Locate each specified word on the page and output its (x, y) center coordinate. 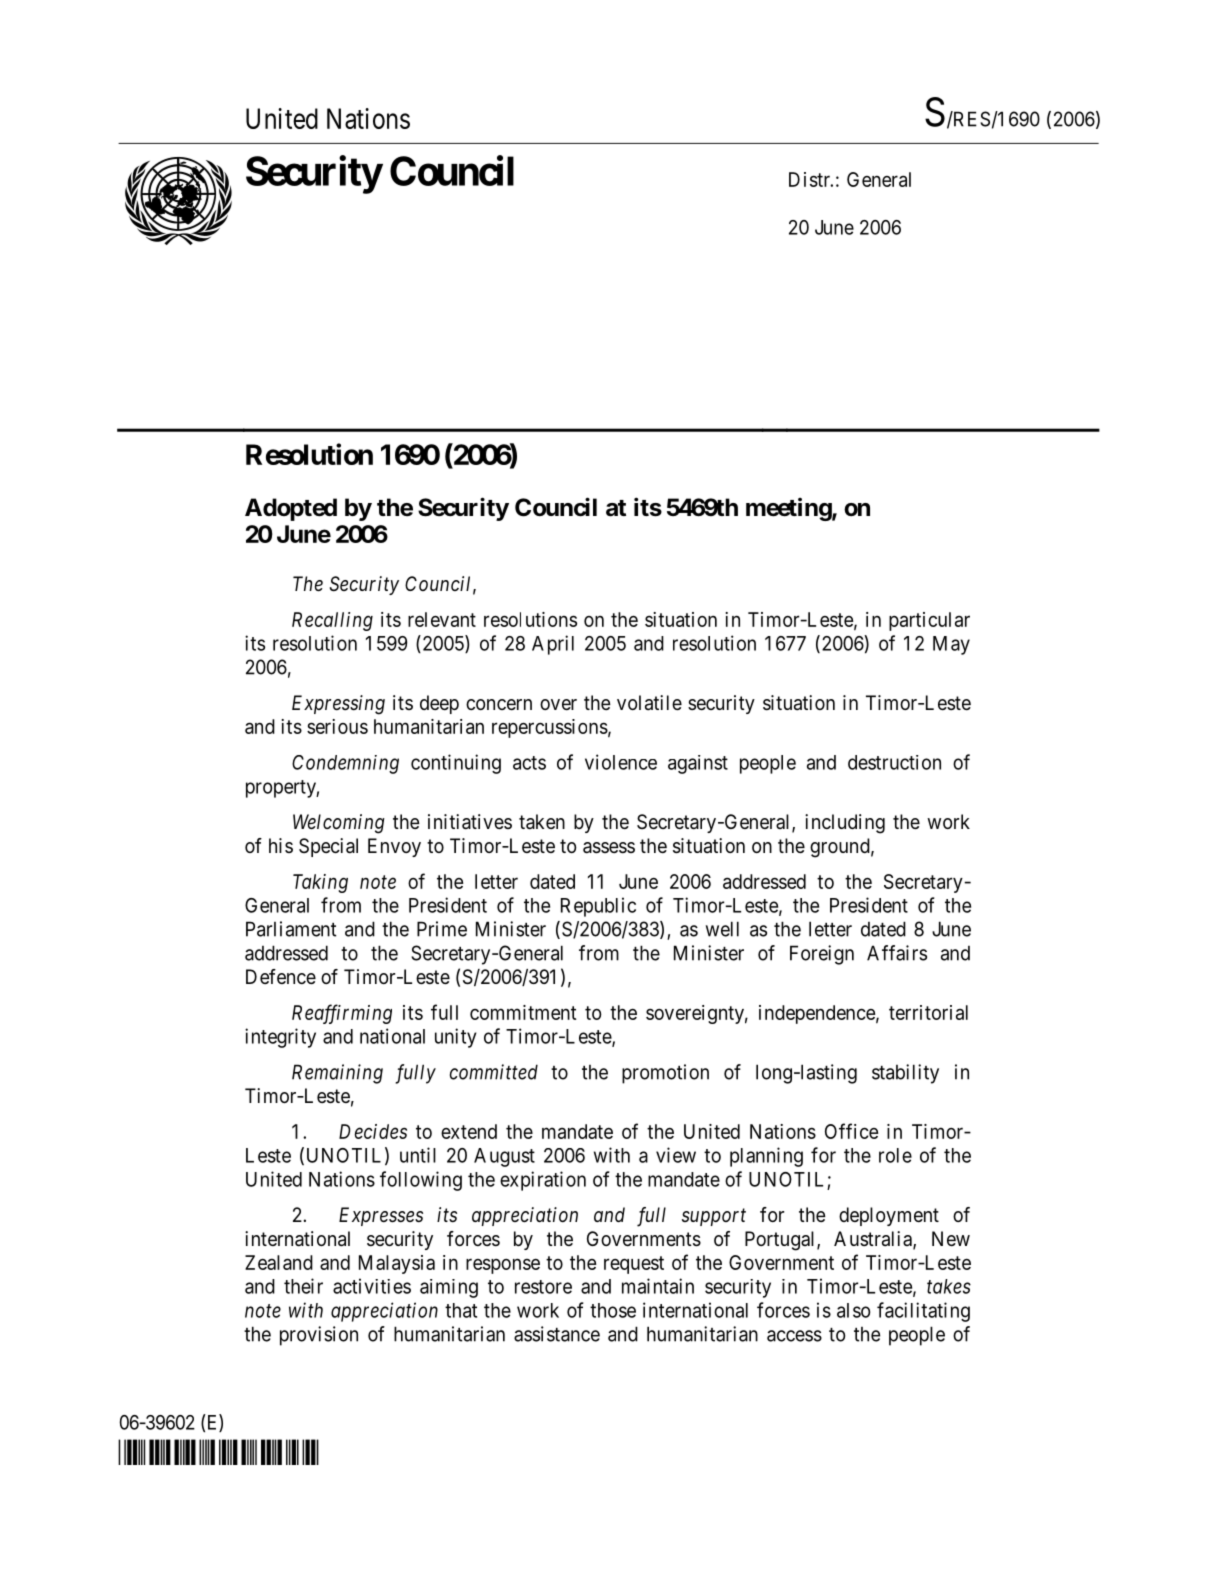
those (613, 1310)
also (853, 1310)
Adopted (291, 509)
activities (372, 1286)
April (553, 645)
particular (929, 621)
